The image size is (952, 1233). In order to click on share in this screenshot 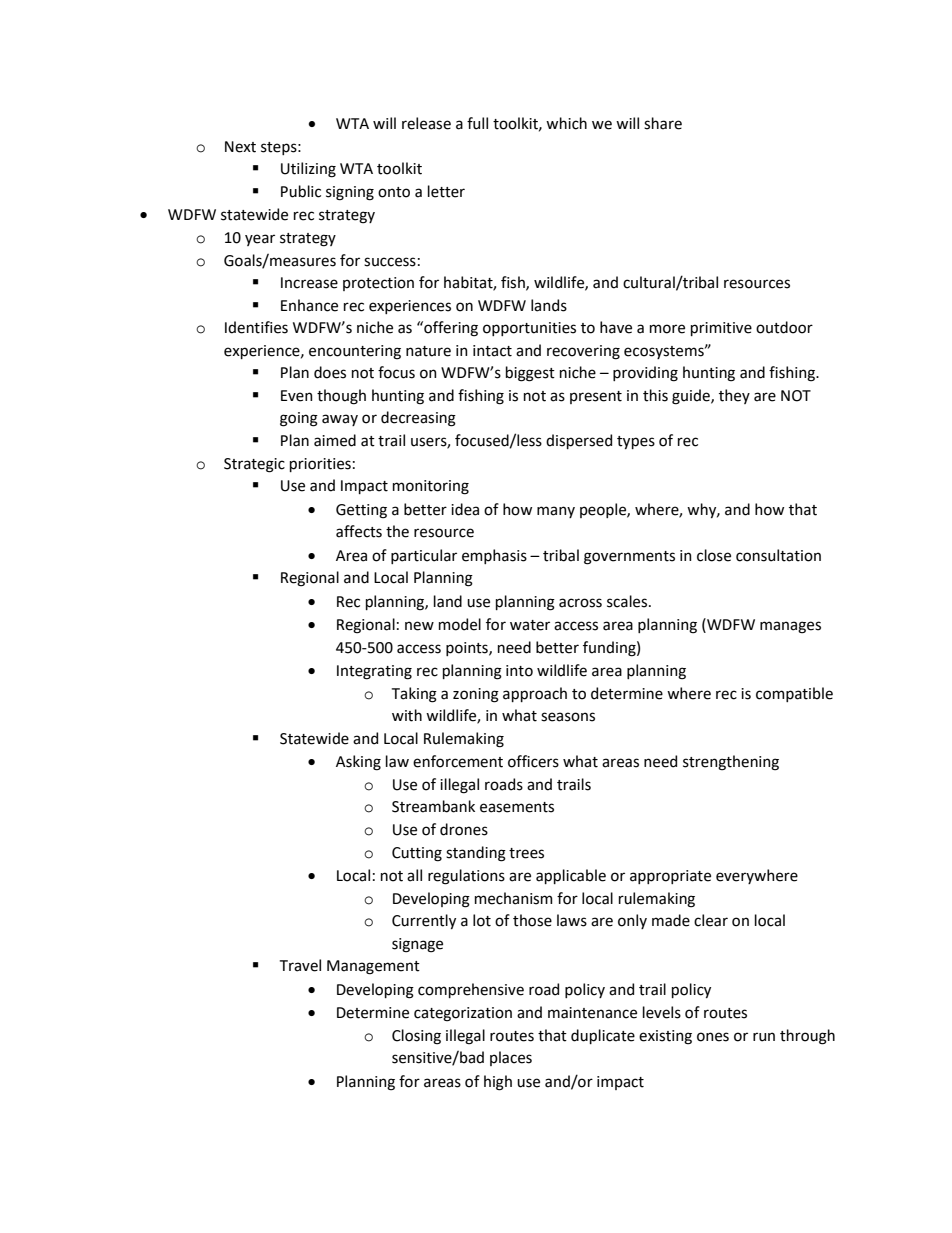, I will do `click(663, 123)`.
